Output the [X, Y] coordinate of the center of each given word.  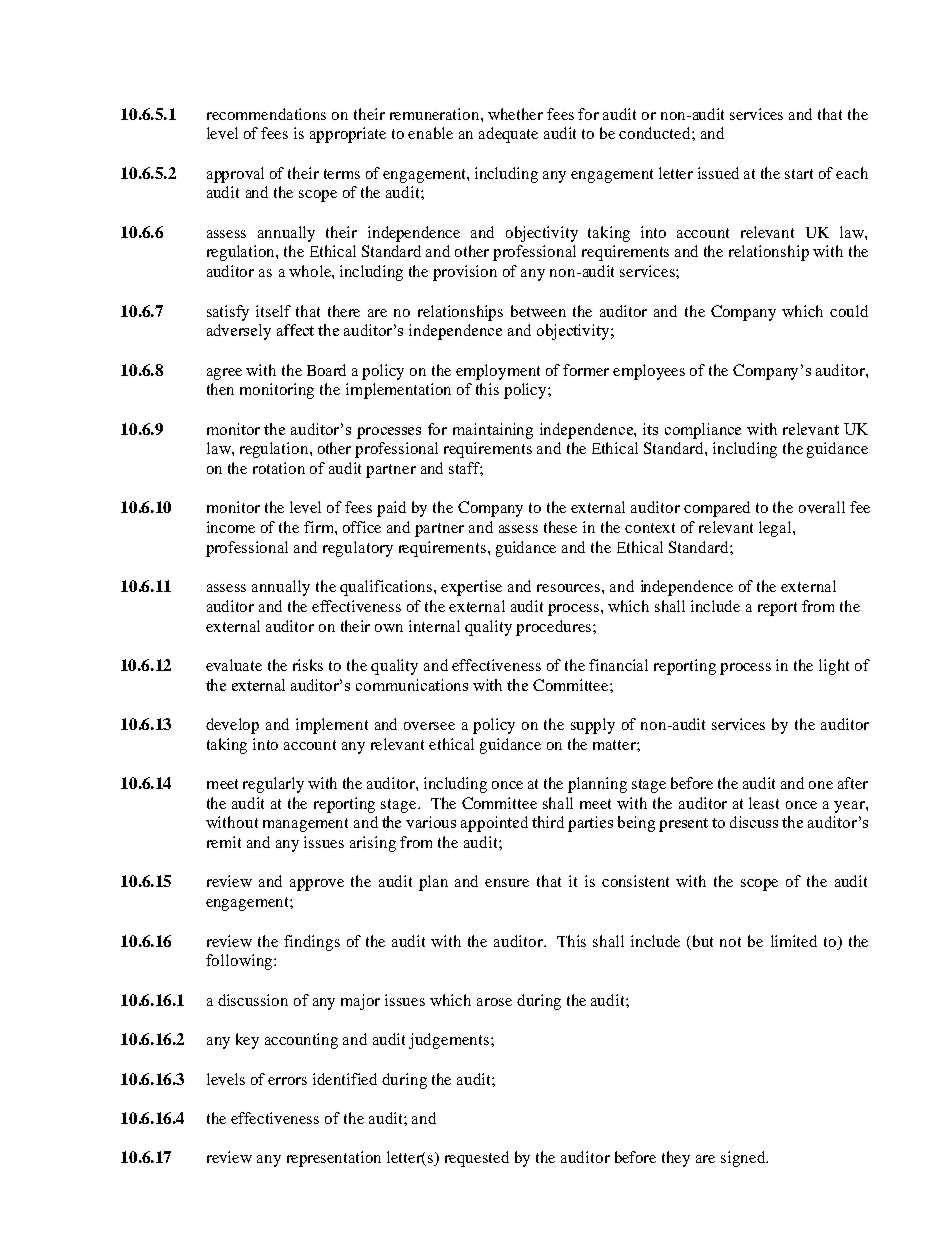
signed [744, 1159]
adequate [508, 135]
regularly [273, 785]
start [799, 174]
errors [287, 1081]
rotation [279, 468]
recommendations [266, 114]
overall [822, 507]
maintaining [493, 431]
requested [477, 1159]
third [548, 822]
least [764, 803]
